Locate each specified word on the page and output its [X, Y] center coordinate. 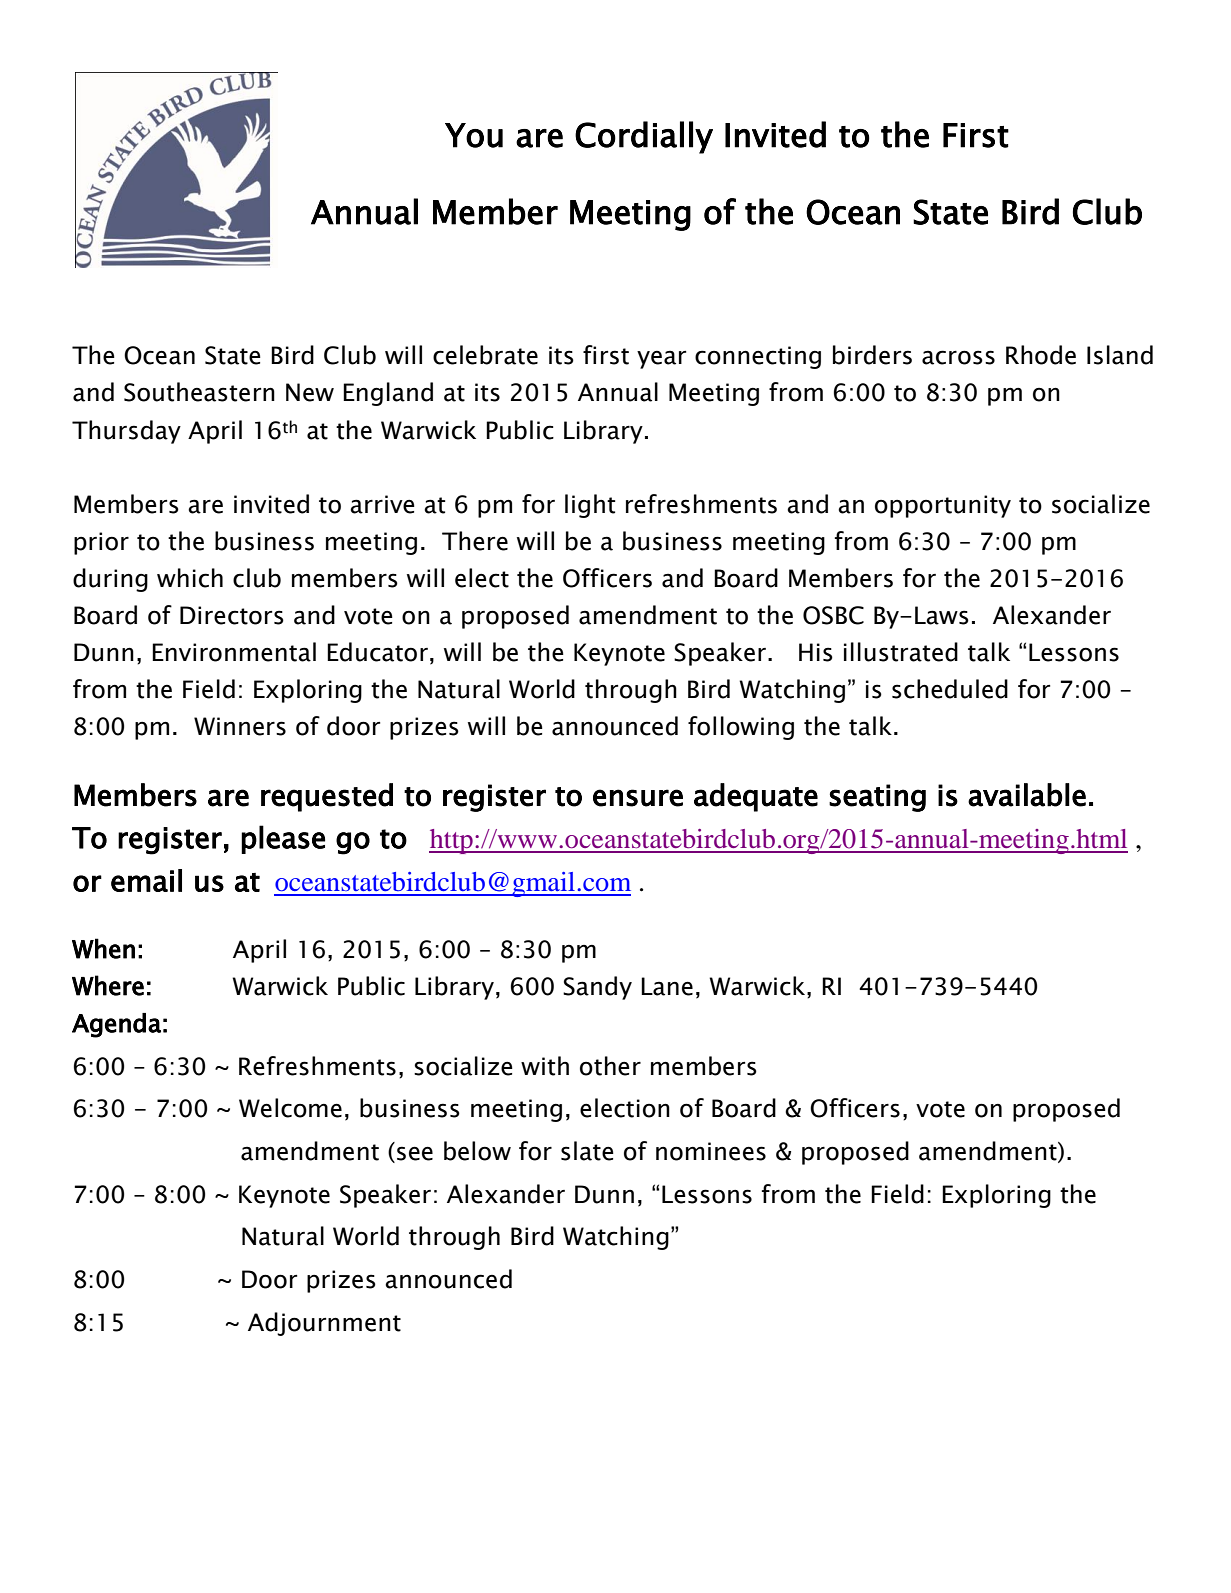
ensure [638, 798]
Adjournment [324, 1324]
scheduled [950, 689]
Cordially [644, 137]
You [474, 135]
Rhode [1041, 355]
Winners [240, 726]
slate [587, 1151]
